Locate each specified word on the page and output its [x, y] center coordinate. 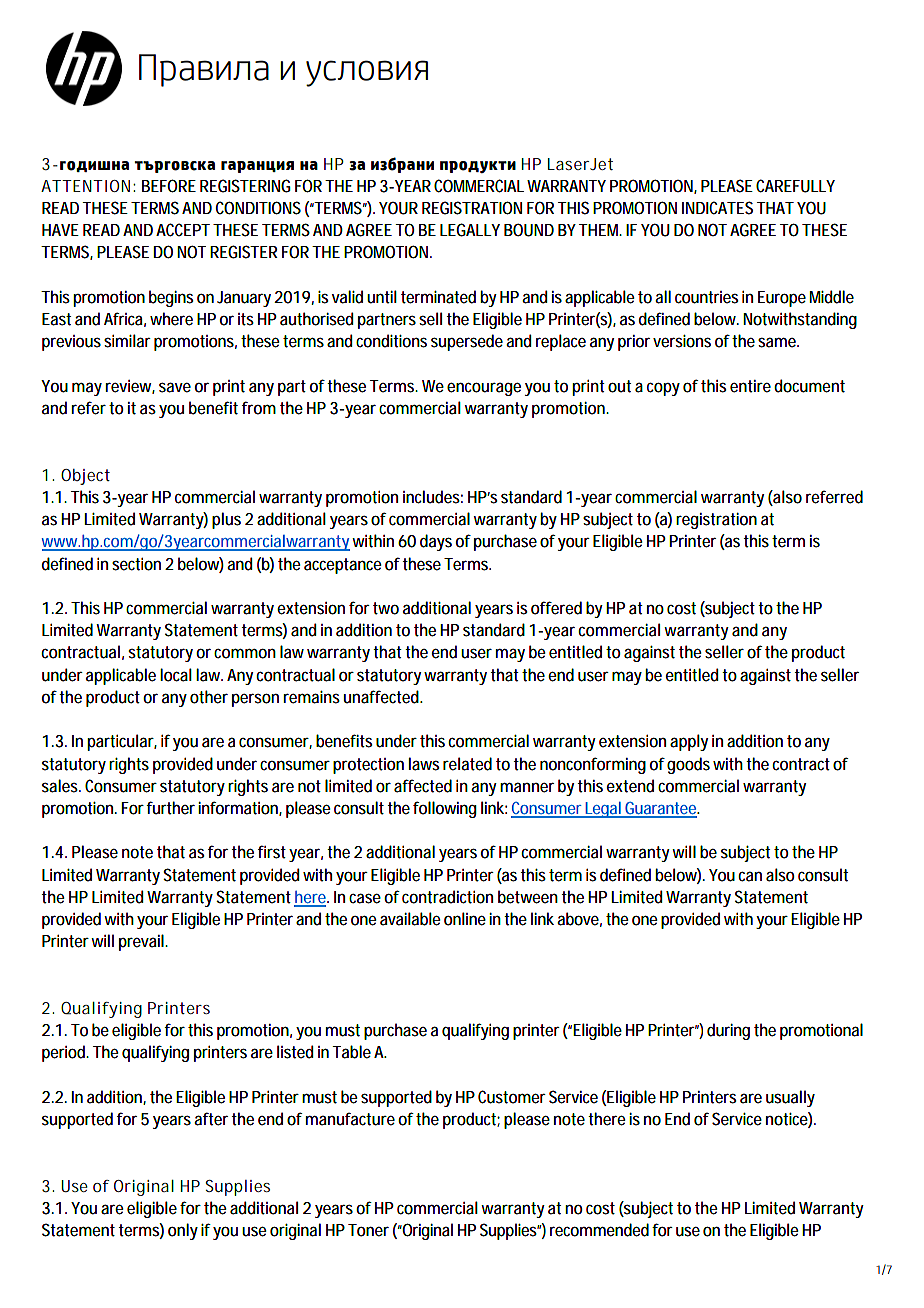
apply [689, 742]
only [183, 1231]
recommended [599, 1230]
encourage [484, 389]
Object [85, 477]
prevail [141, 942]
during [728, 1031]
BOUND [529, 230]
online [465, 919]
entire [750, 386]
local [176, 675]
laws [424, 764]
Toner [368, 1230]
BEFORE [169, 186]
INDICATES [717, 208]
